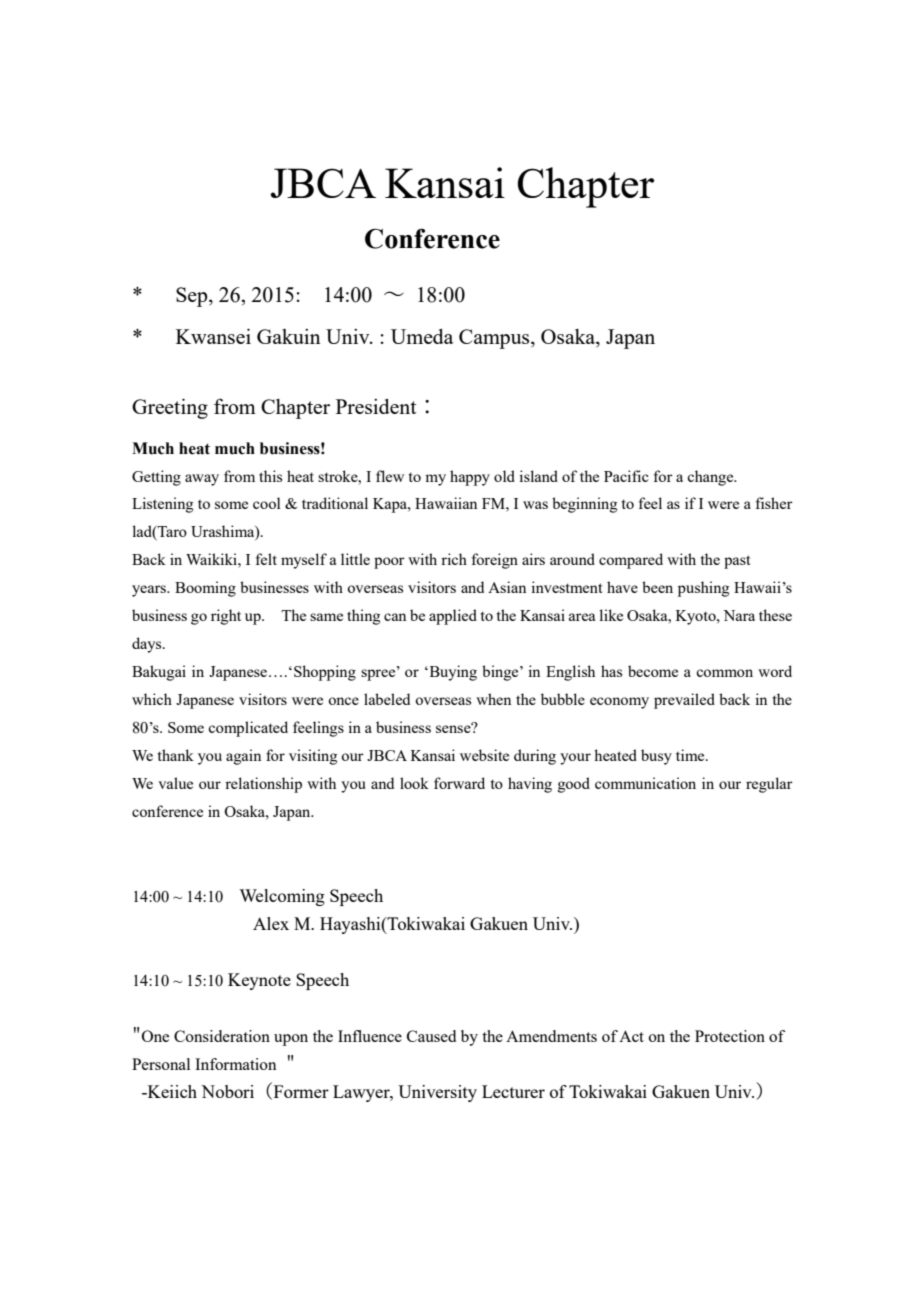 Image resolution: width=924 pixels, height=1308 pixels. What do you see at coordinates (459, 783) in the image?
I see `forward` at bounding box center [459, 783].
